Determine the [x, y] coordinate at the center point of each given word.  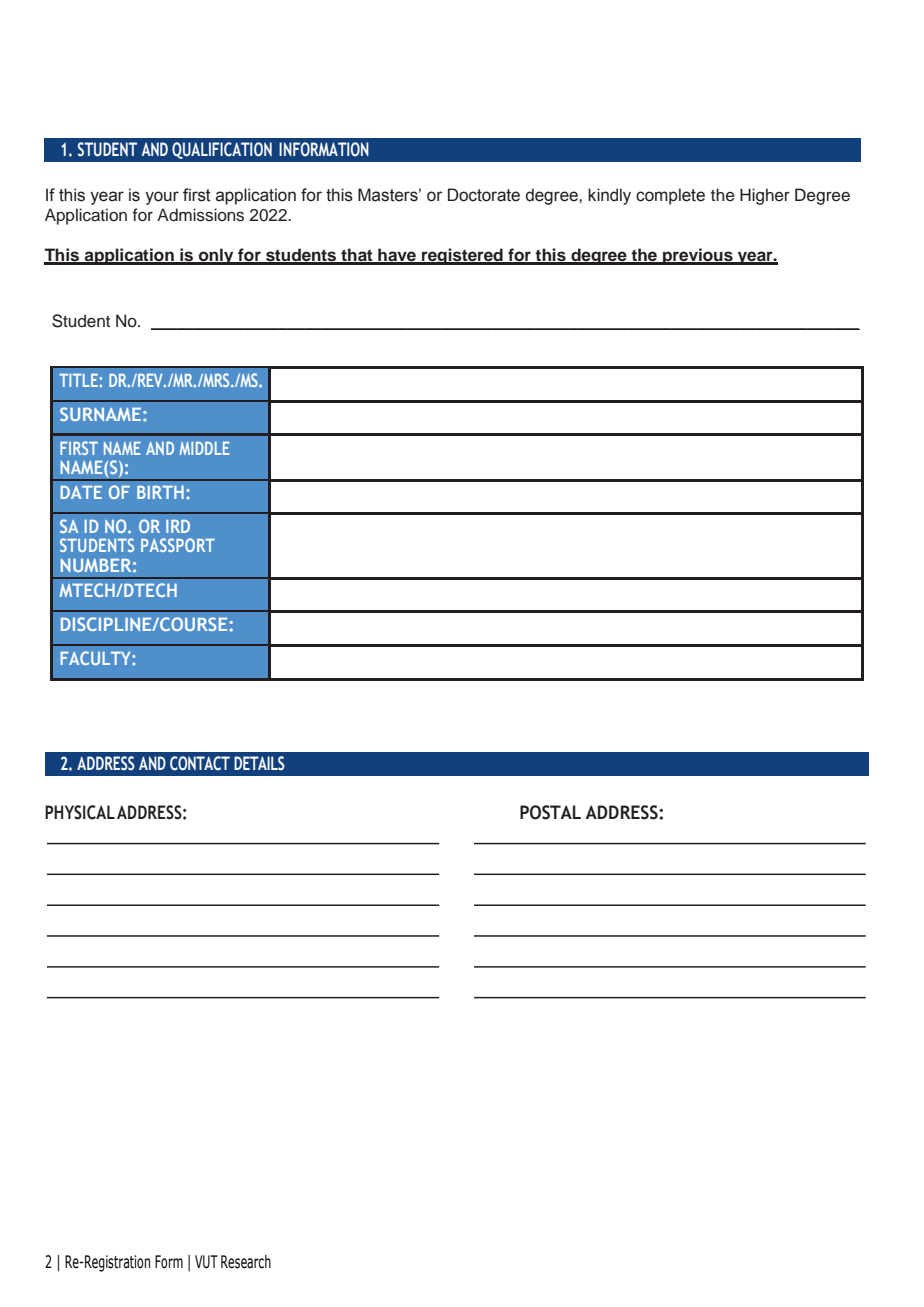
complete [670, 196]
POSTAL [550, 812]
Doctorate [484, 195]
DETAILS [259, 763]
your [162, 198]
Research [246, 1262]
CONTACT [200, 763]
